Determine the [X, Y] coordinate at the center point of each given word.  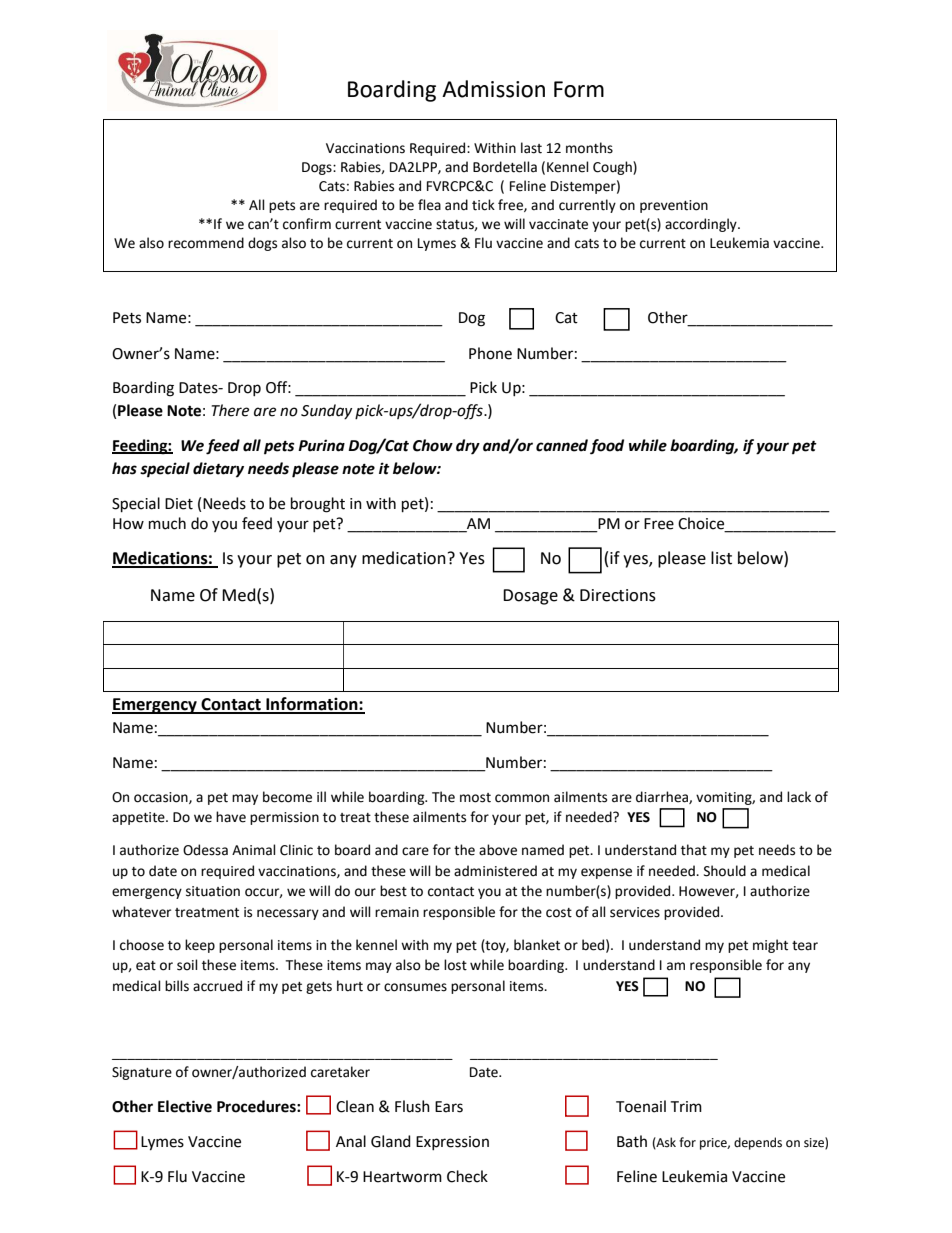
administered [495, 871]
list [721, 558]
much [167, 523]
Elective [185, 1106]
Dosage [530, 597]
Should [725, 871]
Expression [452, 1143]
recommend [206, 243]
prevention [674, 206]
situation [213, 891]
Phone [490, 353]
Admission [493, 89]
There [230, 410]
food [607, 447]
